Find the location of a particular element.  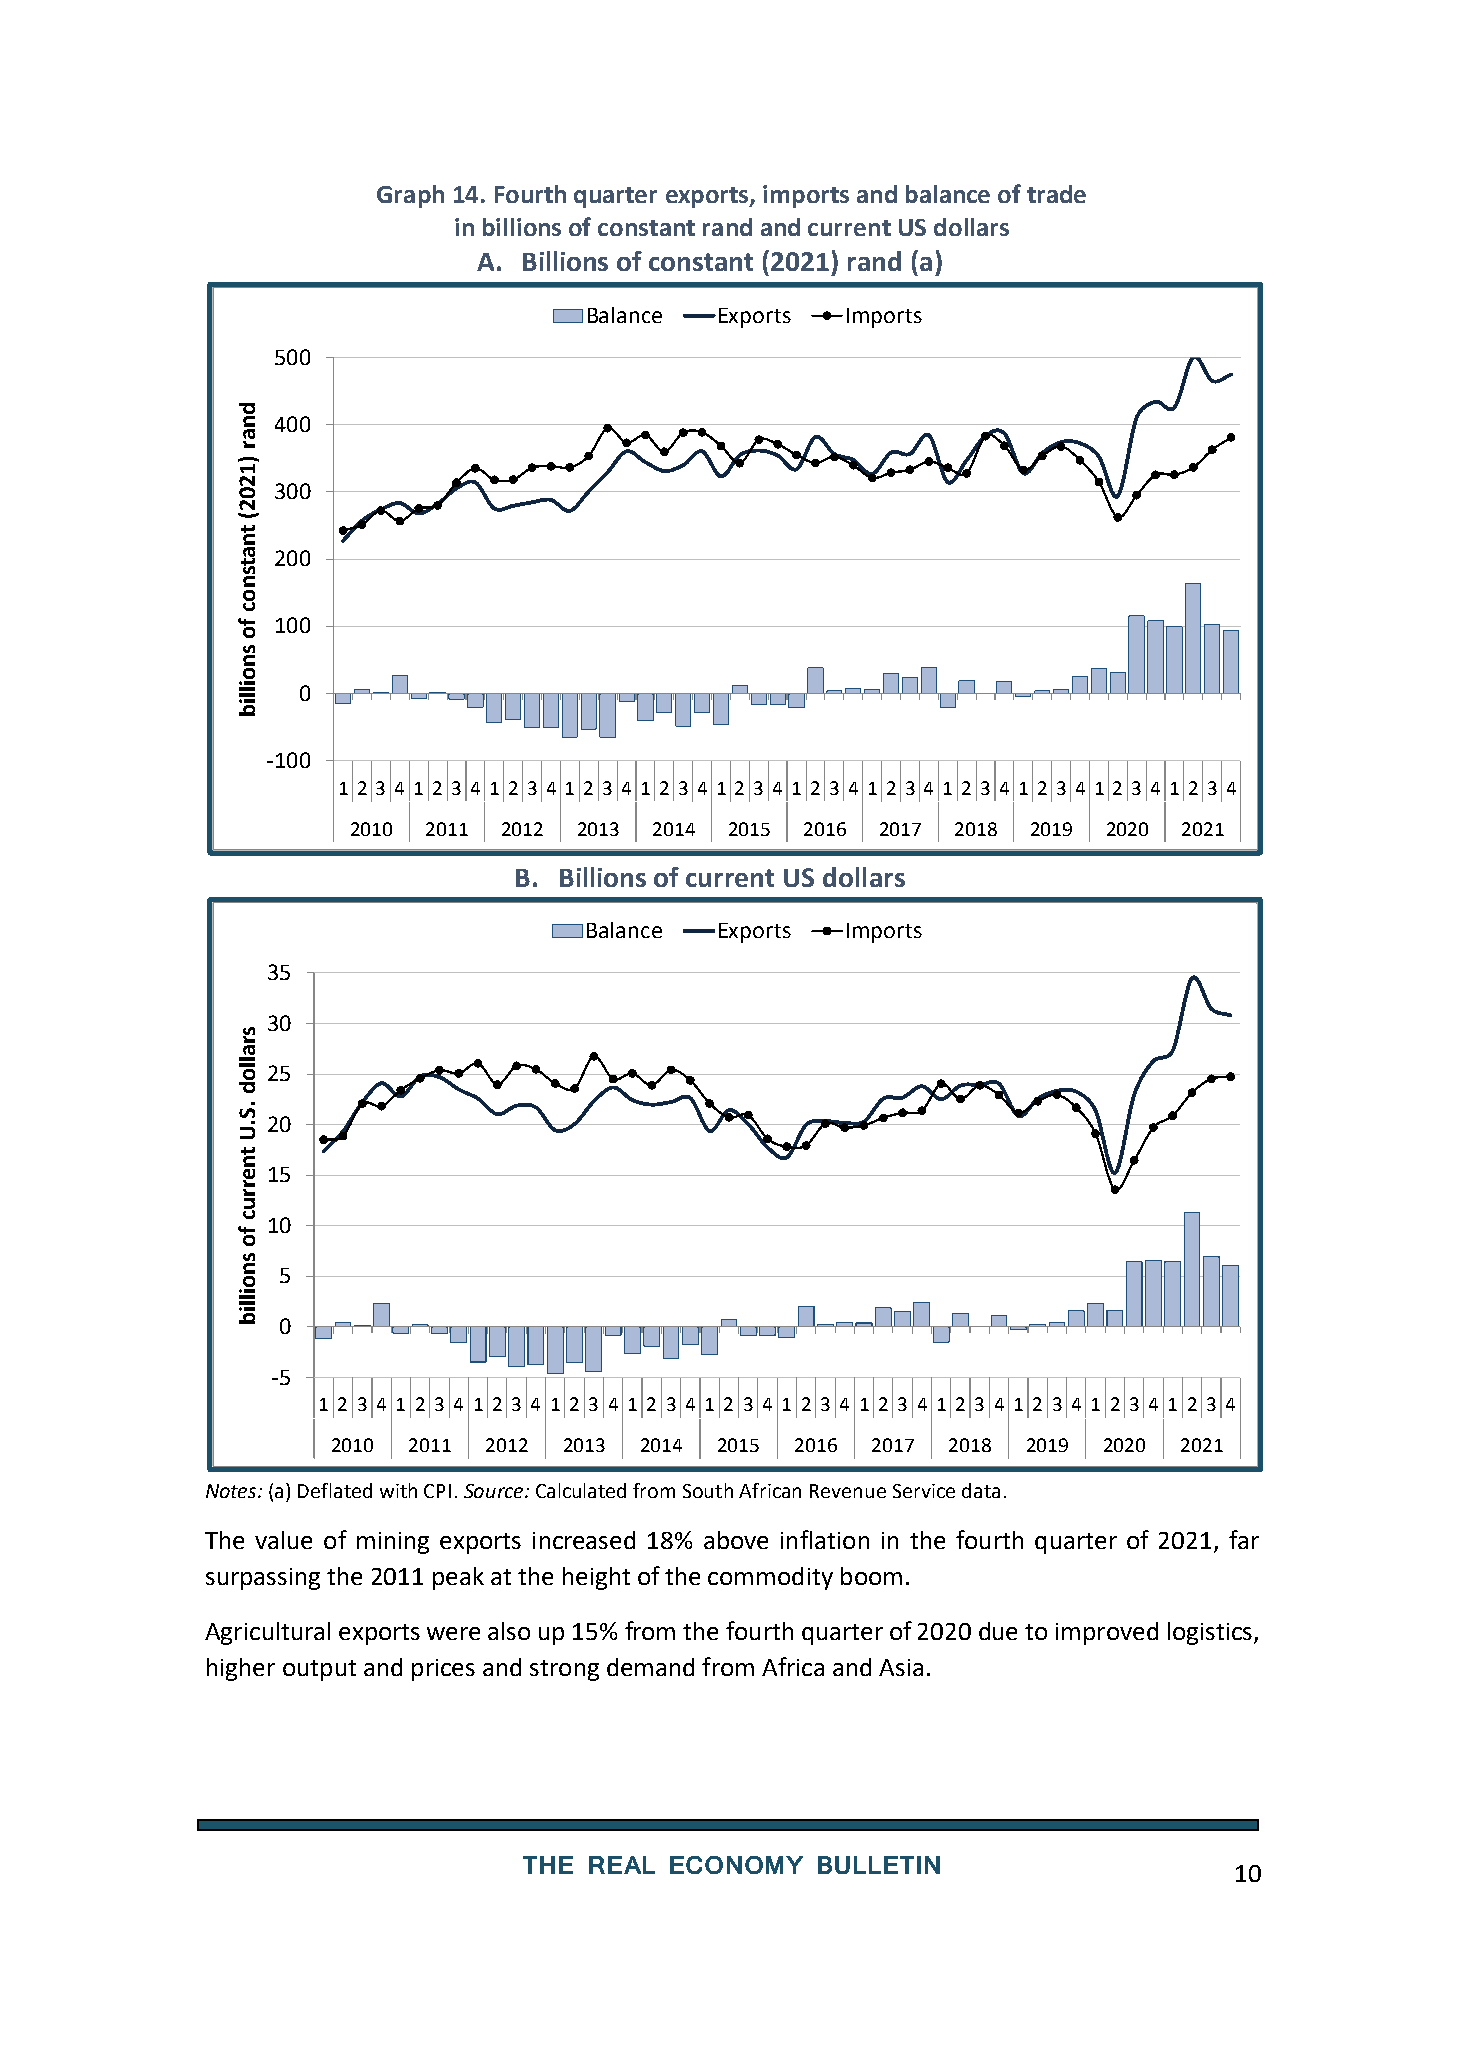

Deflated is located at coordinates (335, 1490).
